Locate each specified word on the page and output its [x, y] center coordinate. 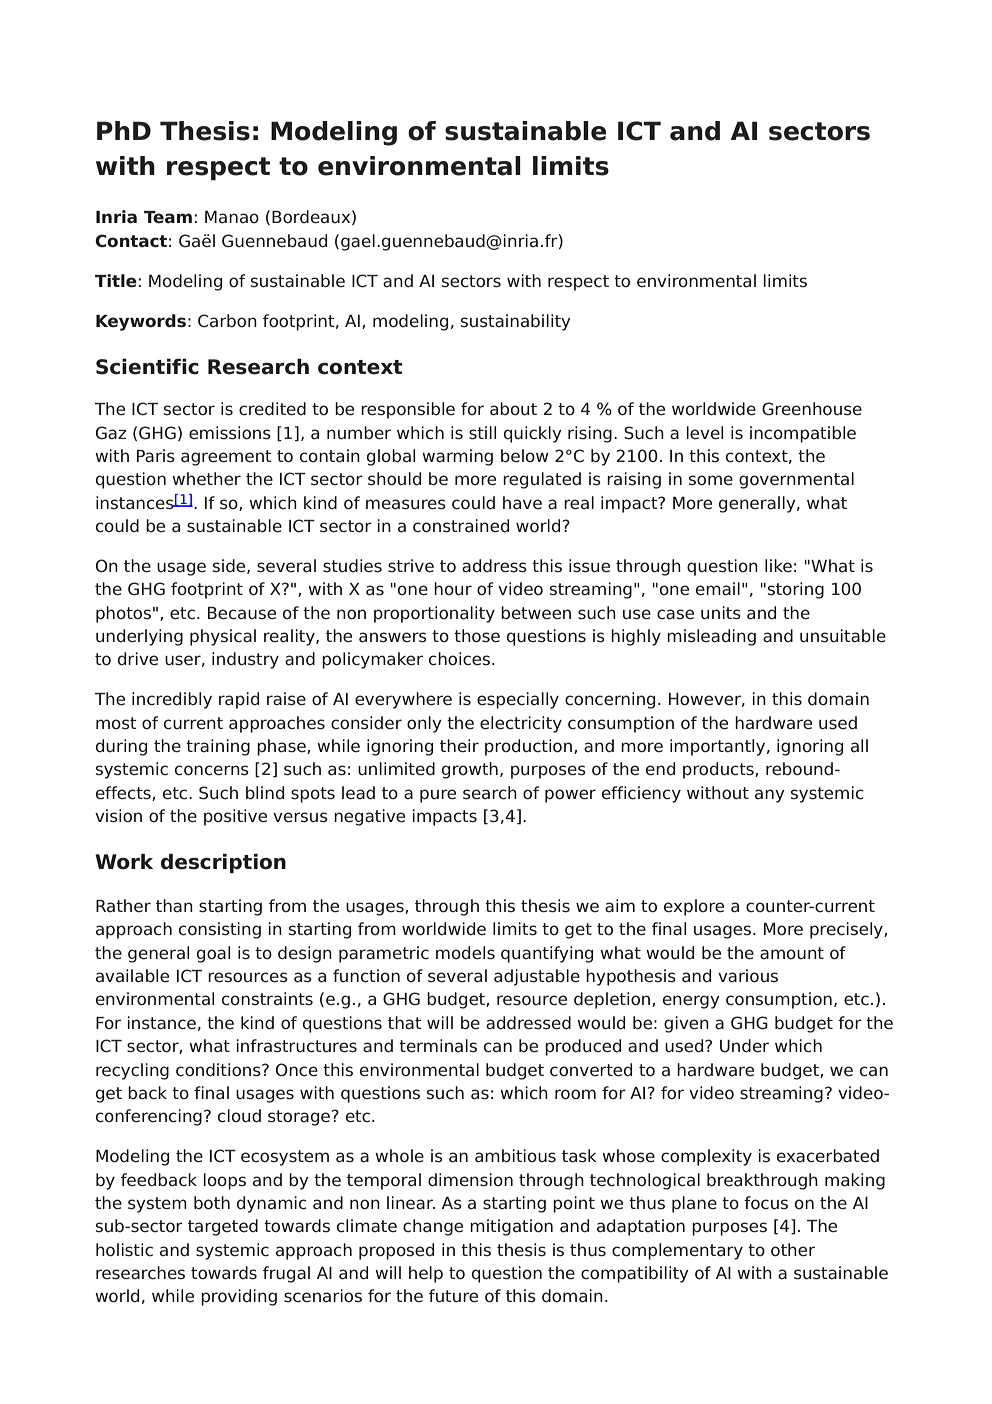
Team [168, 217]
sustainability [516, 322]
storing [796, 590]
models [465, 953]
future [453, 1296]
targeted [223, 1227]
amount [792, 953]
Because [242, 613]
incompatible [803, 434]
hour [453, 589]
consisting [220, 930]
